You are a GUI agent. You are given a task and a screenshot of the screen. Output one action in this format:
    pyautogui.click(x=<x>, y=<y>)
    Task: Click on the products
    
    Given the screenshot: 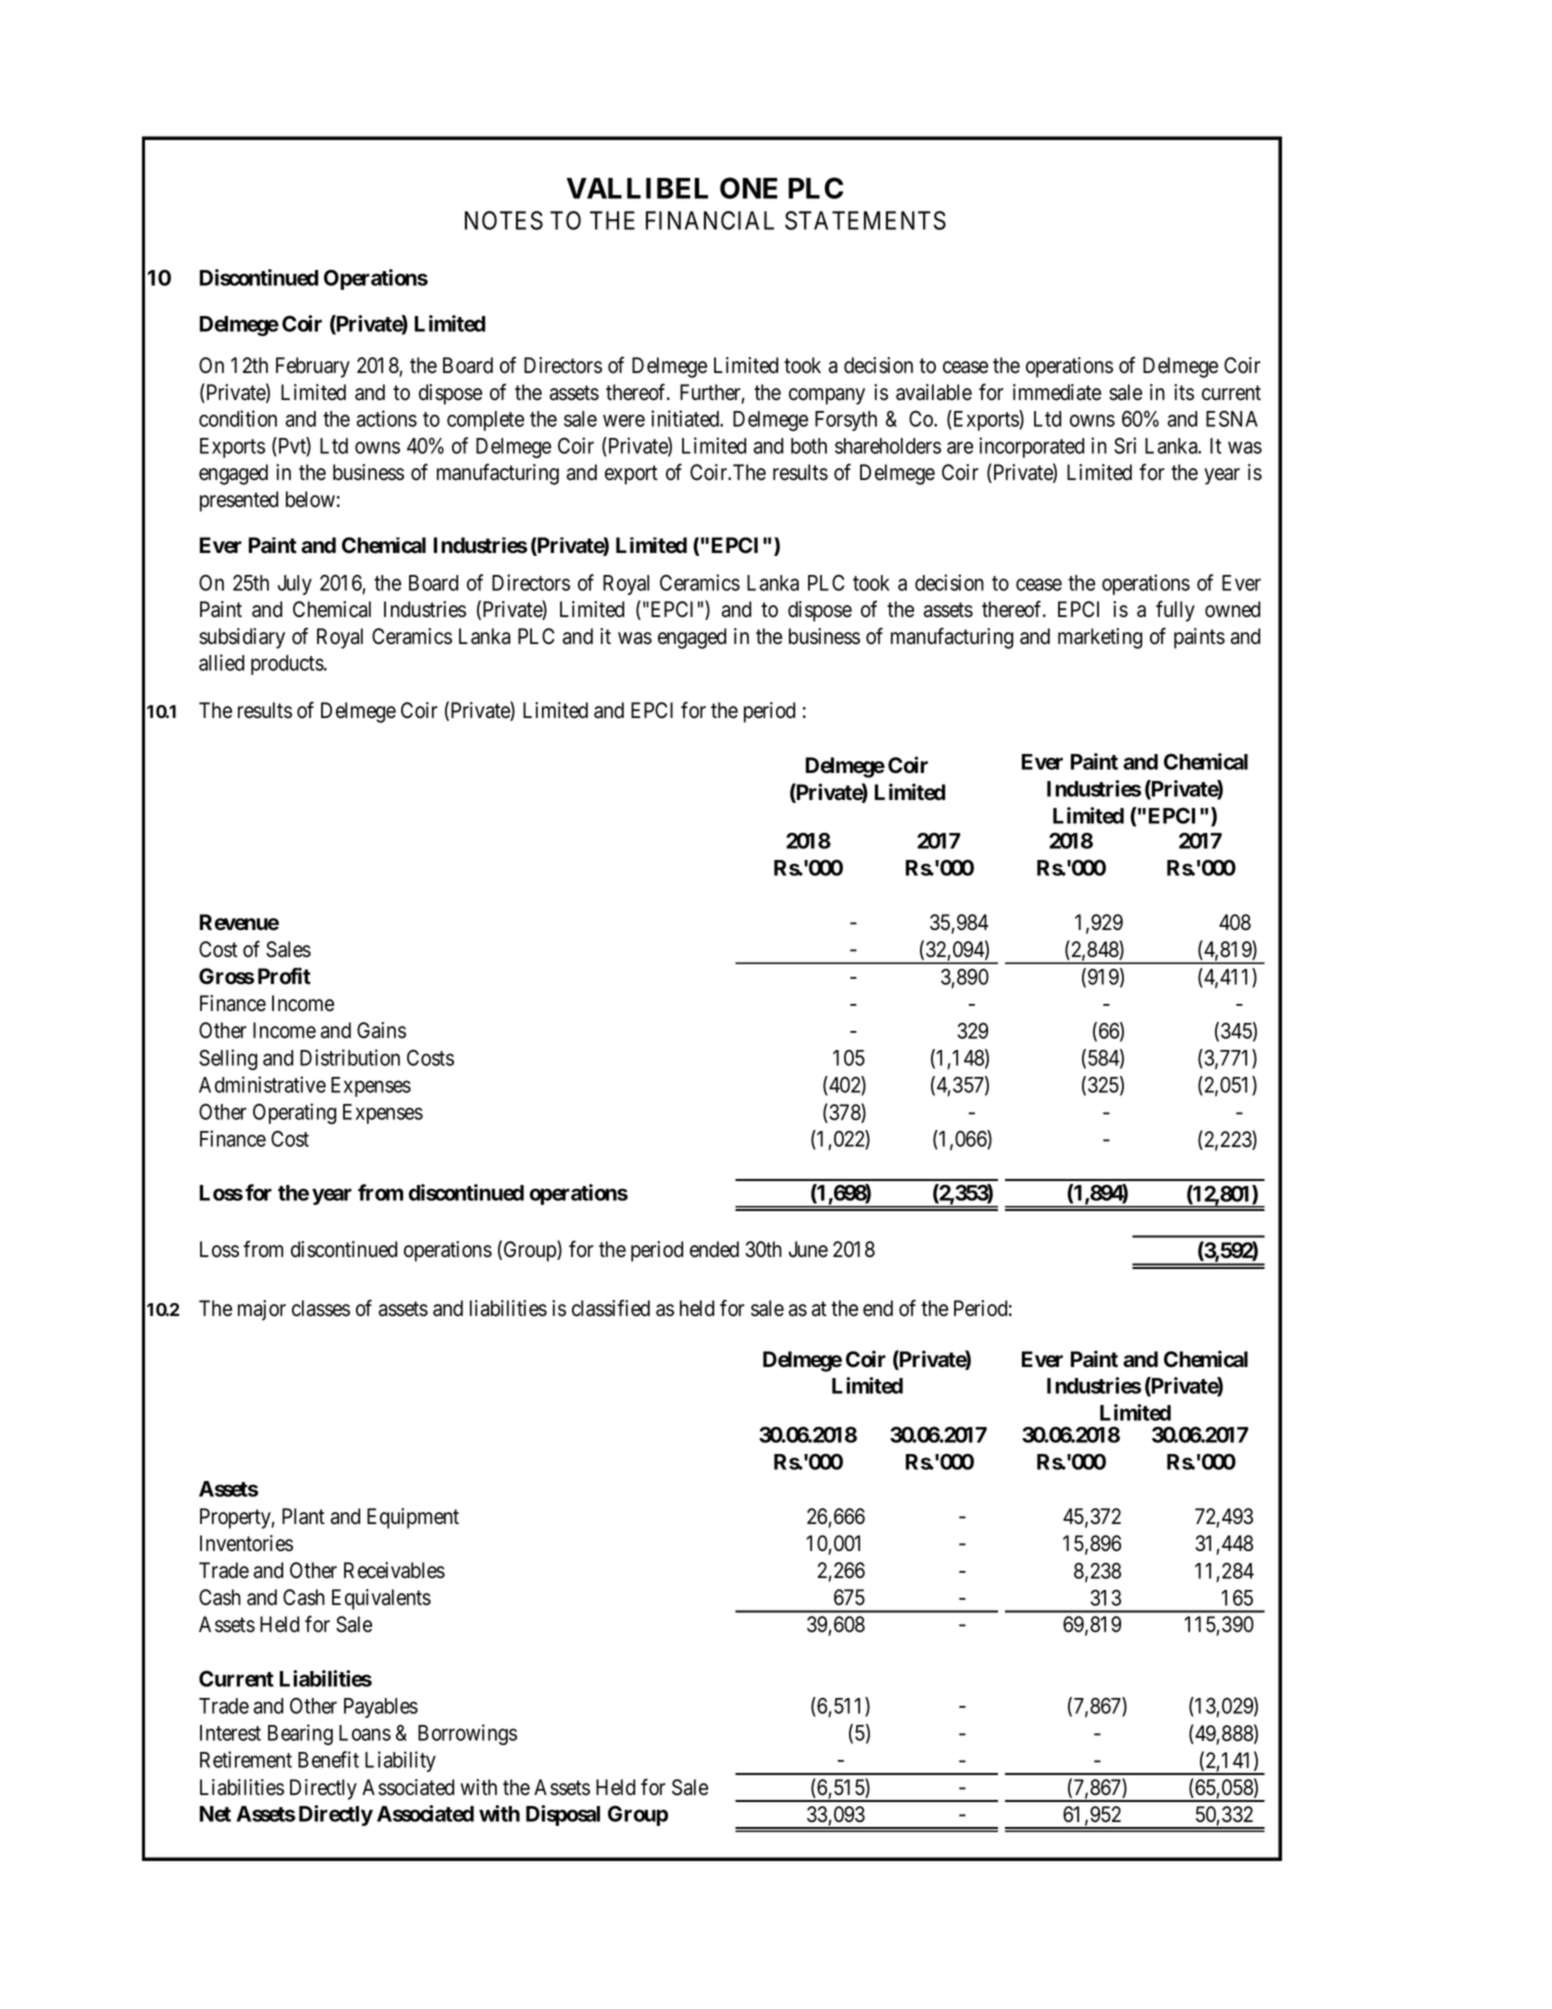 What is the action you would take?
    pyautogui.click(x=288, y=665)
